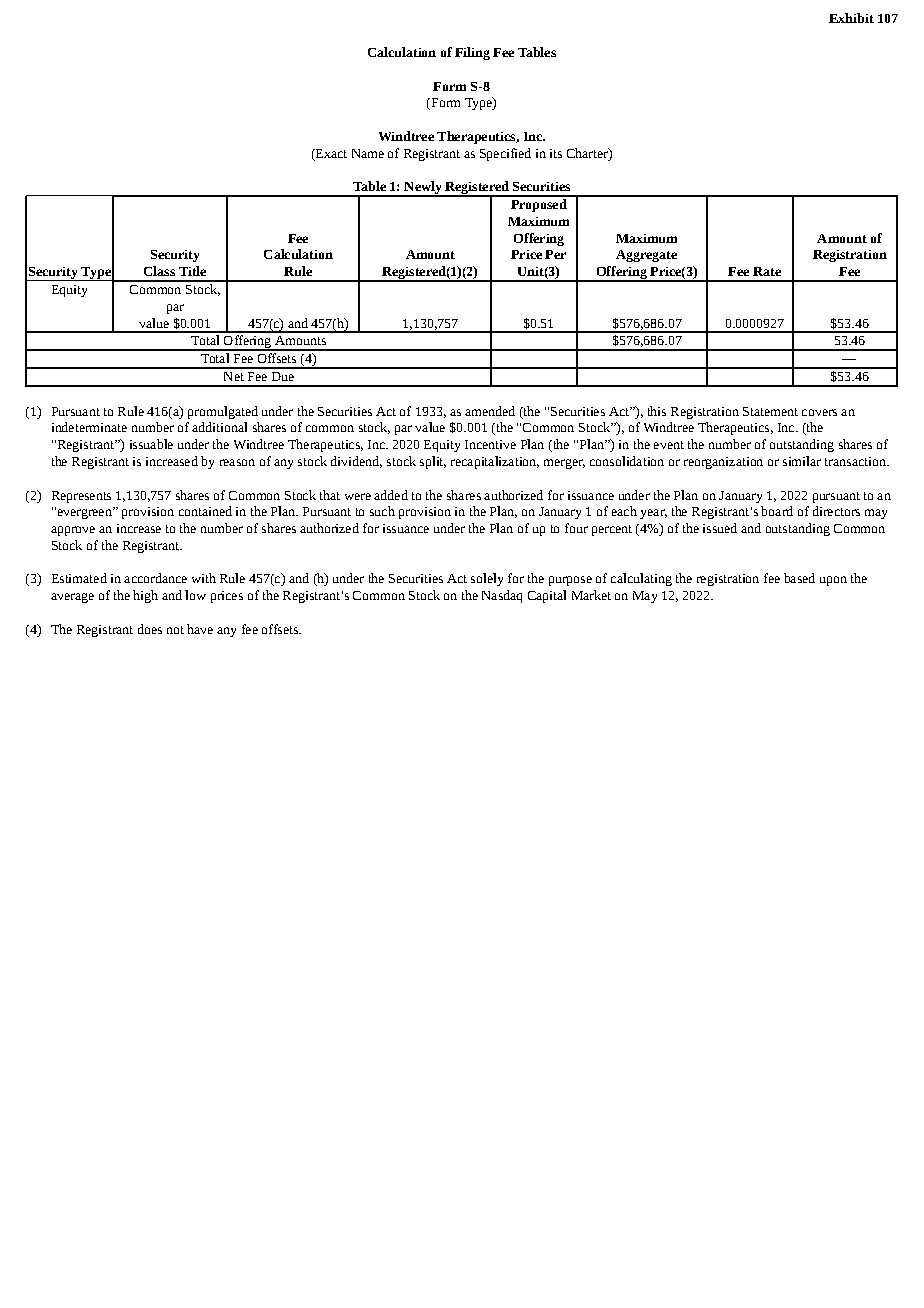 Image resolution: width=924 pixels, height=1308 pixels. What do you see at coordinates (502, 596) in the screenshot?
I see `Nasdaq` at bounding box center [502, 596].
